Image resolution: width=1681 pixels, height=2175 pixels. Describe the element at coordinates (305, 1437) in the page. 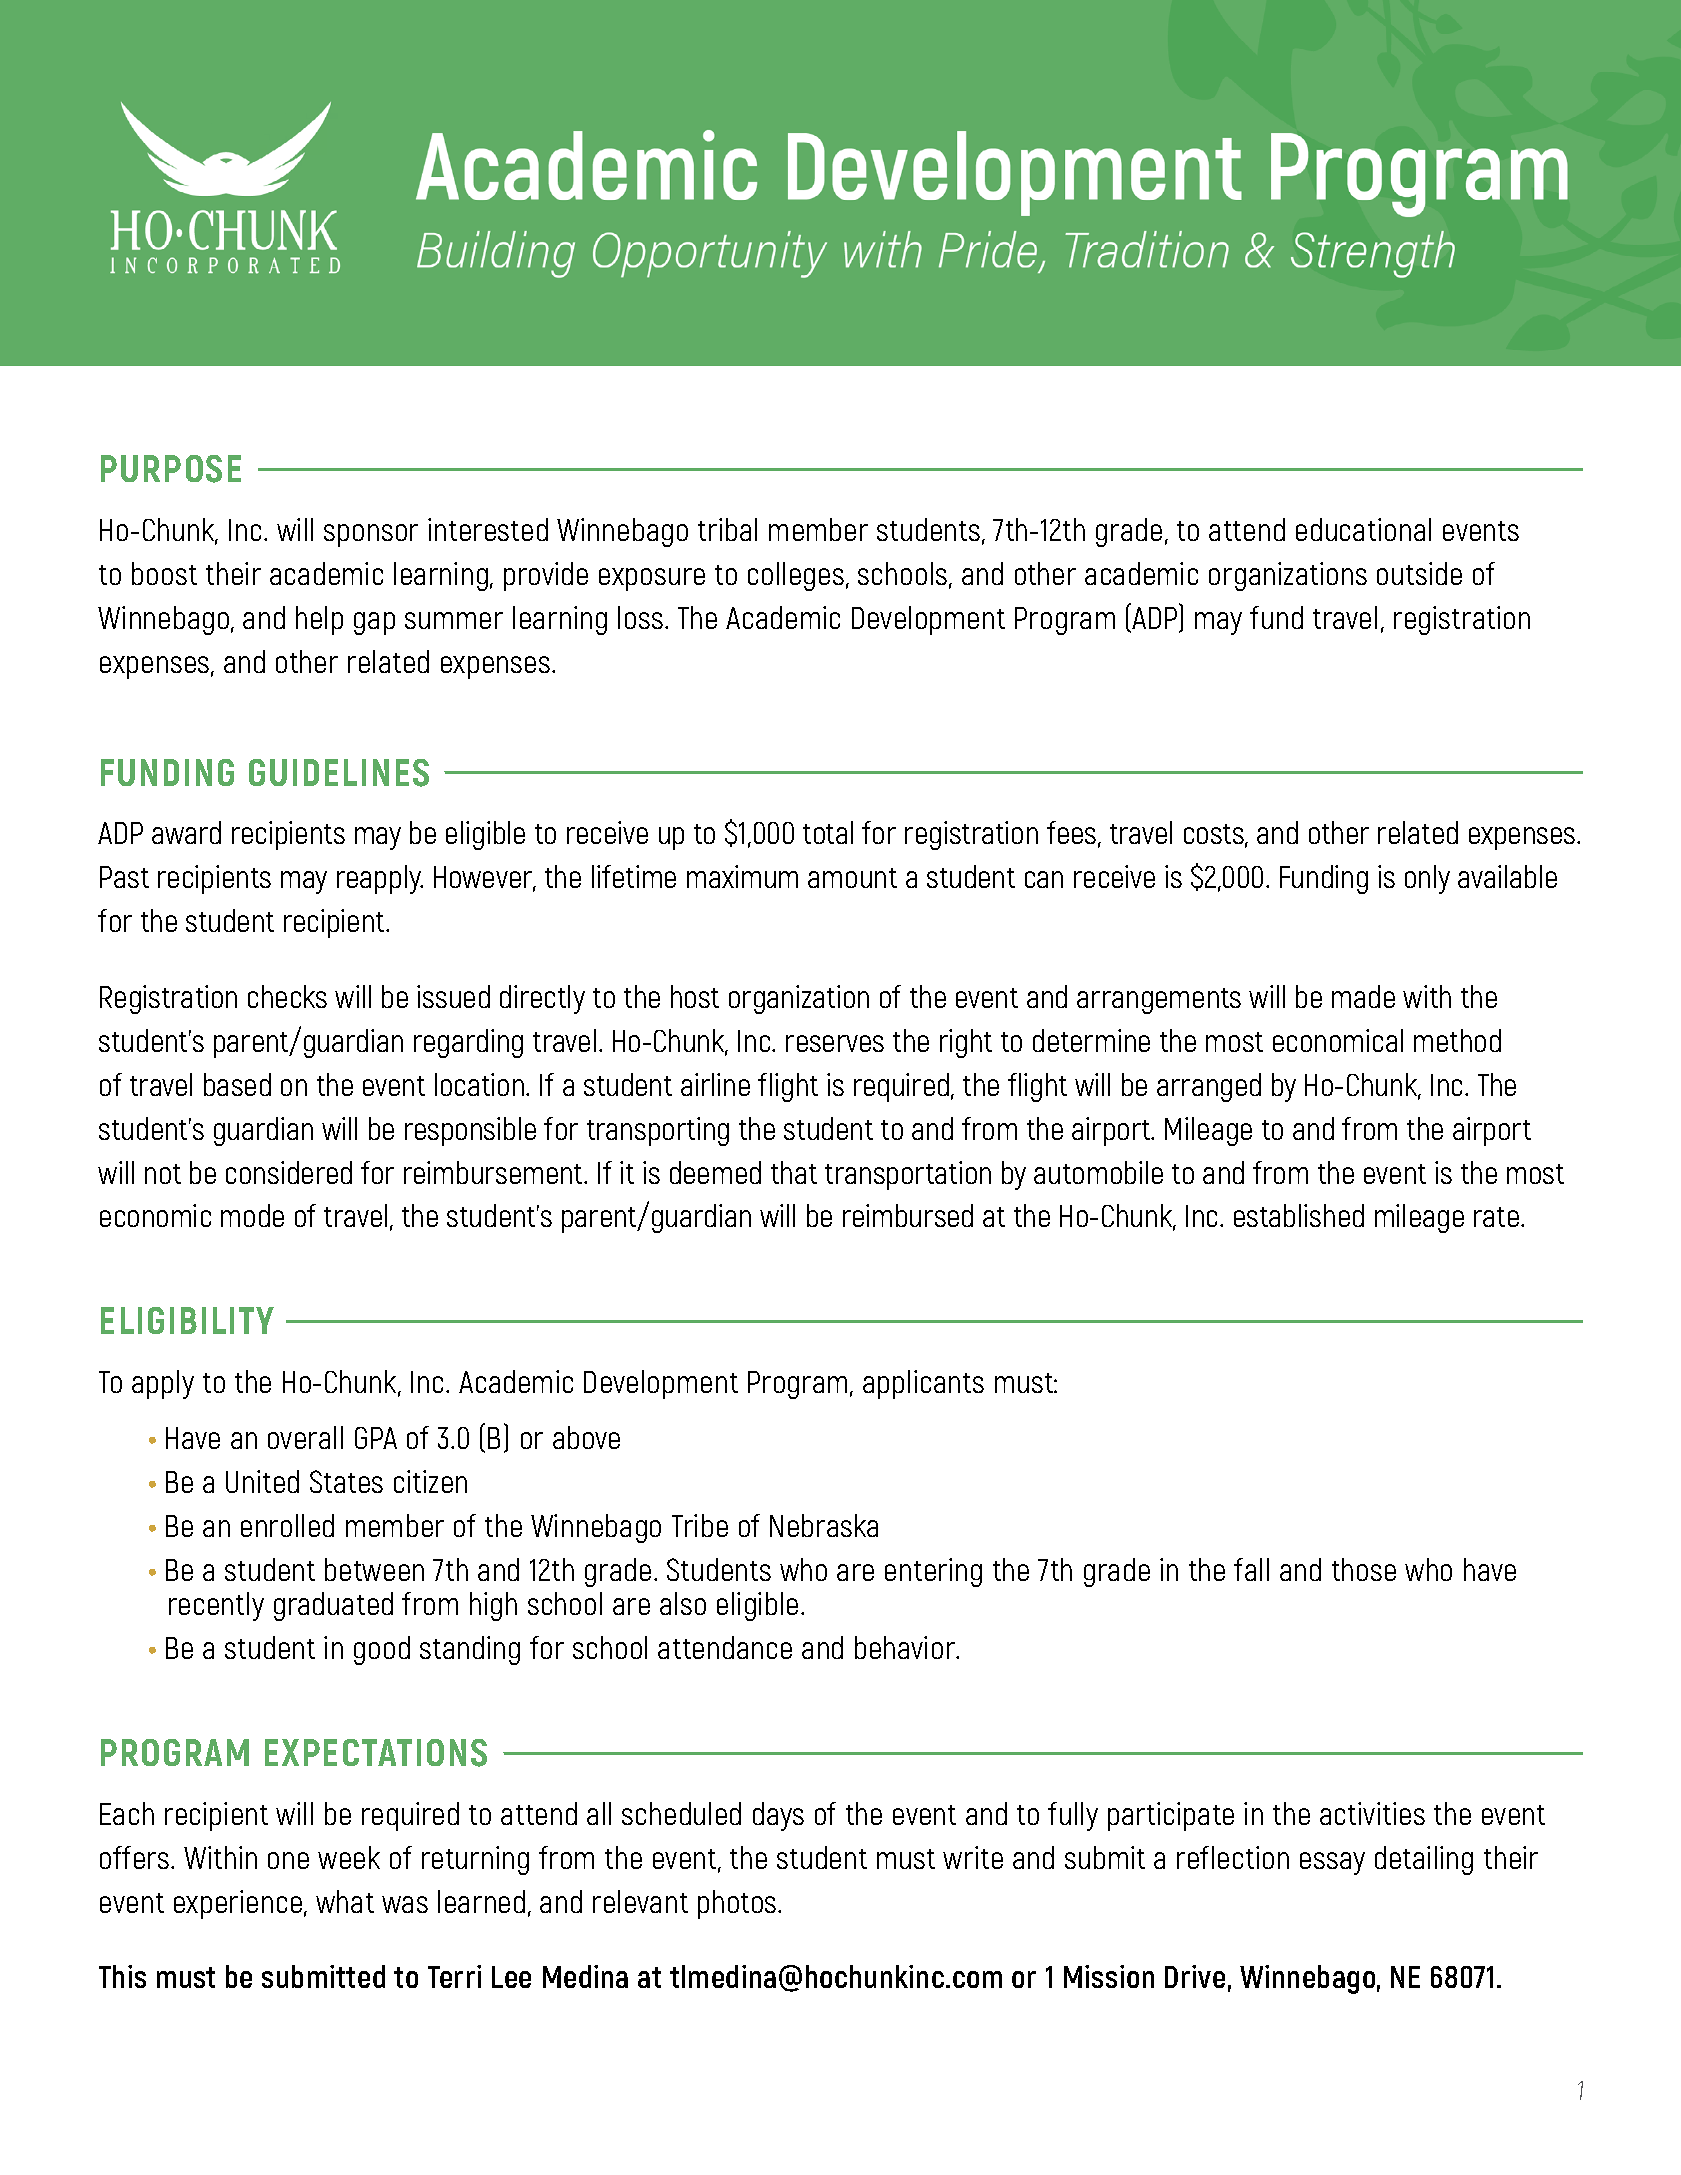

I see `overall` at that location.
